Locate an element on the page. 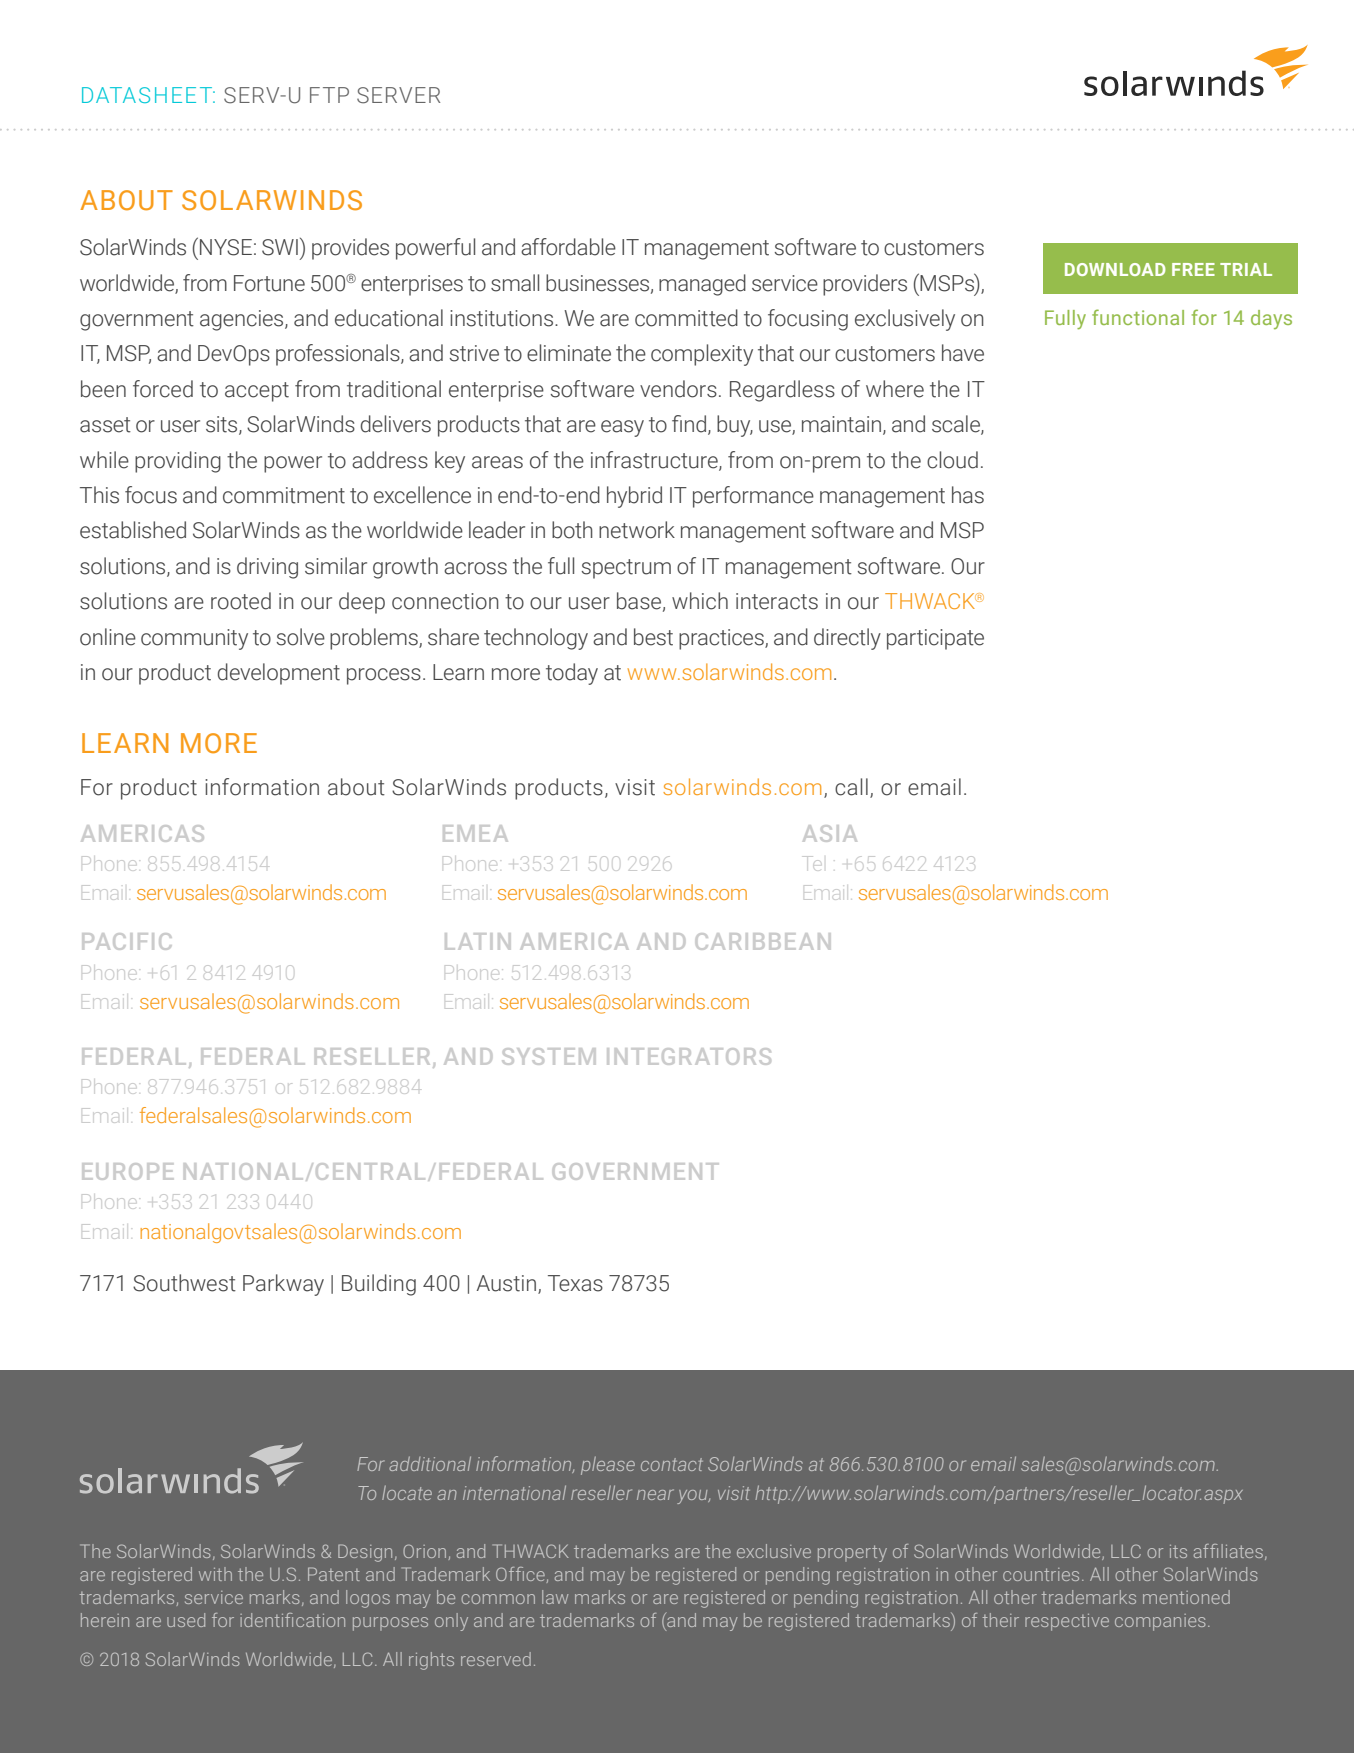  PACIFIC is located at coordinates (126, 941).
